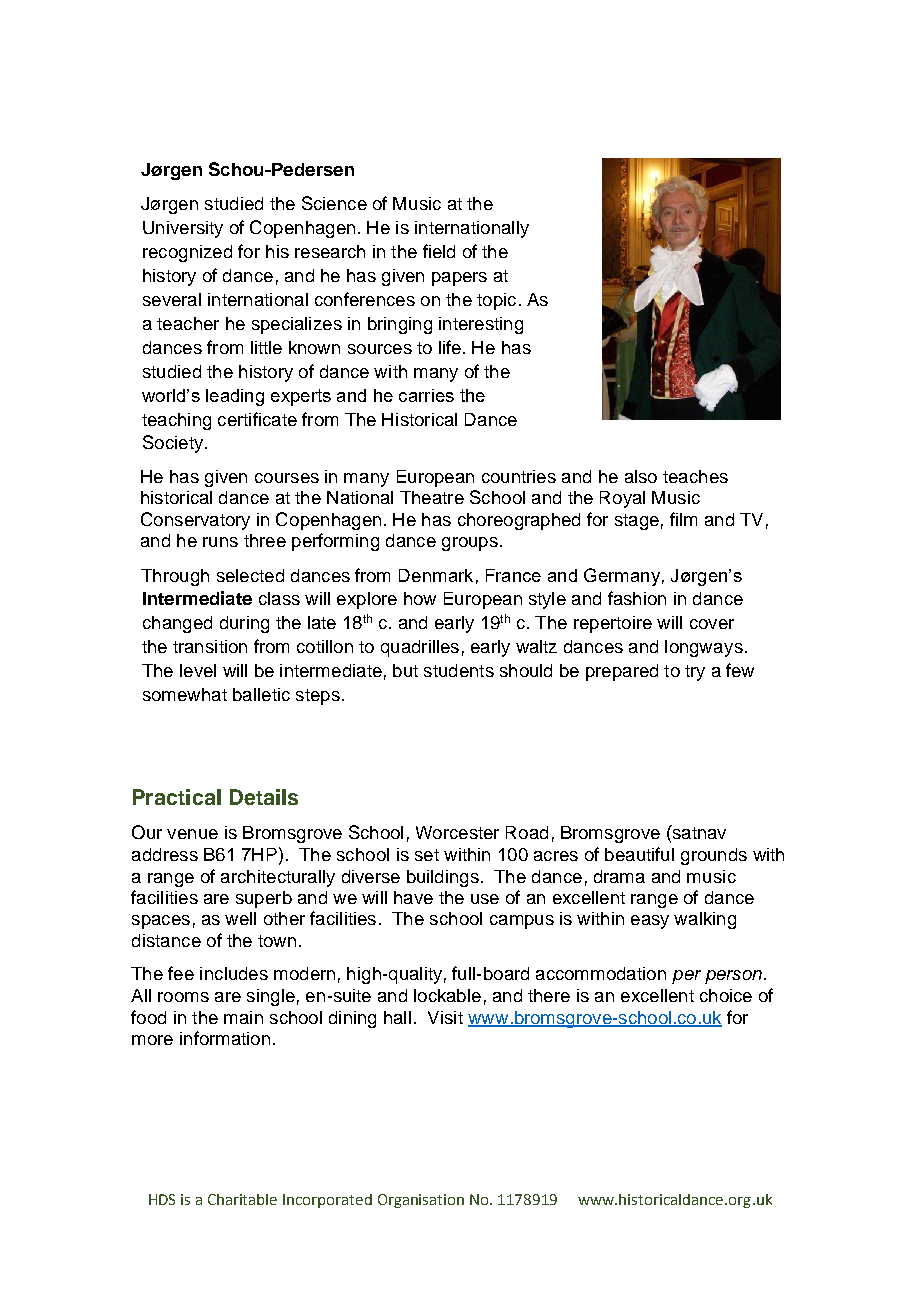 This screenshot has height=1308, width=924. Describe the element at coordinates (240, 918) in the screenshot. I see `well` at that location.
